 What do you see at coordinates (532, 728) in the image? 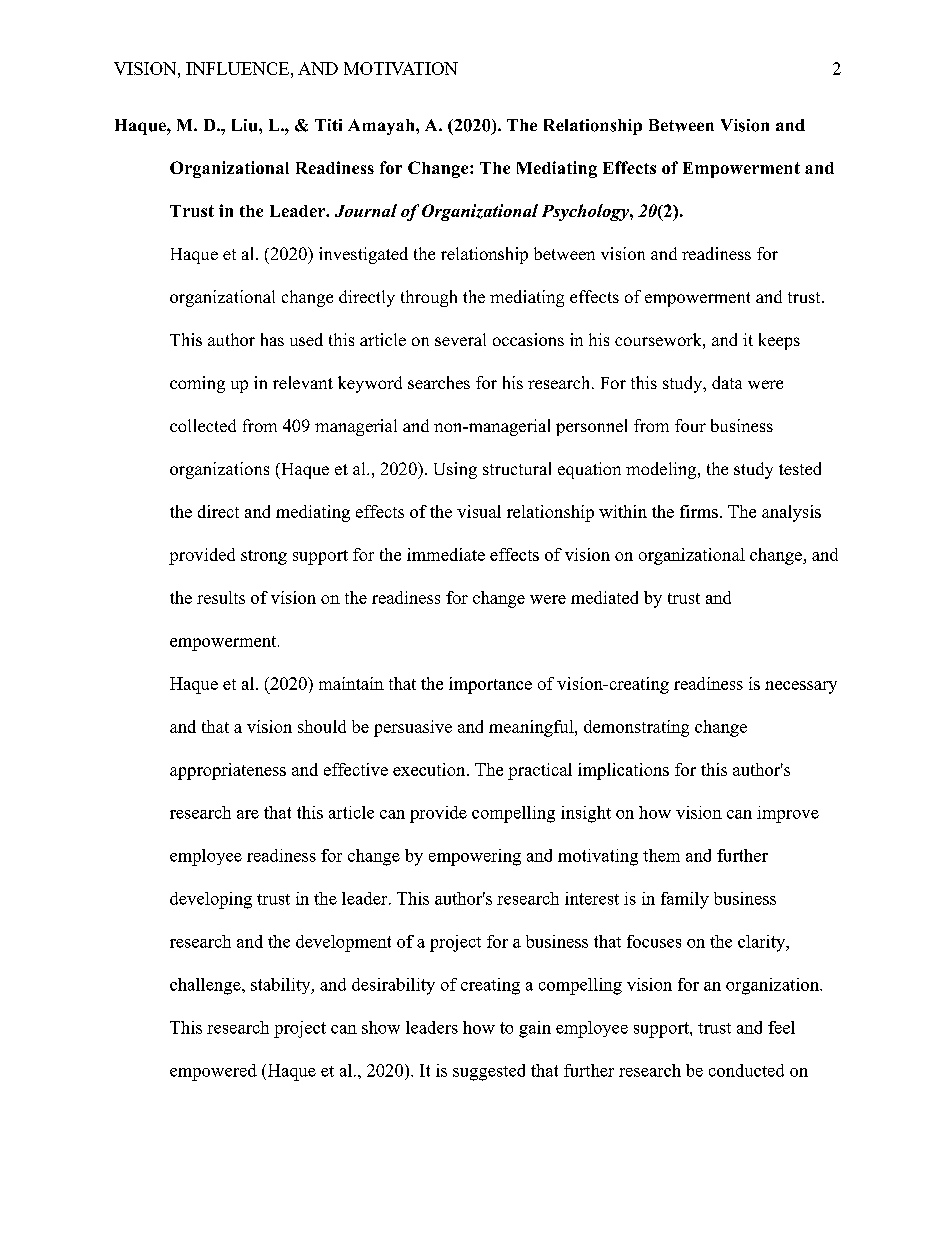
I see `meaningful` at bounding box center [532, 728].
